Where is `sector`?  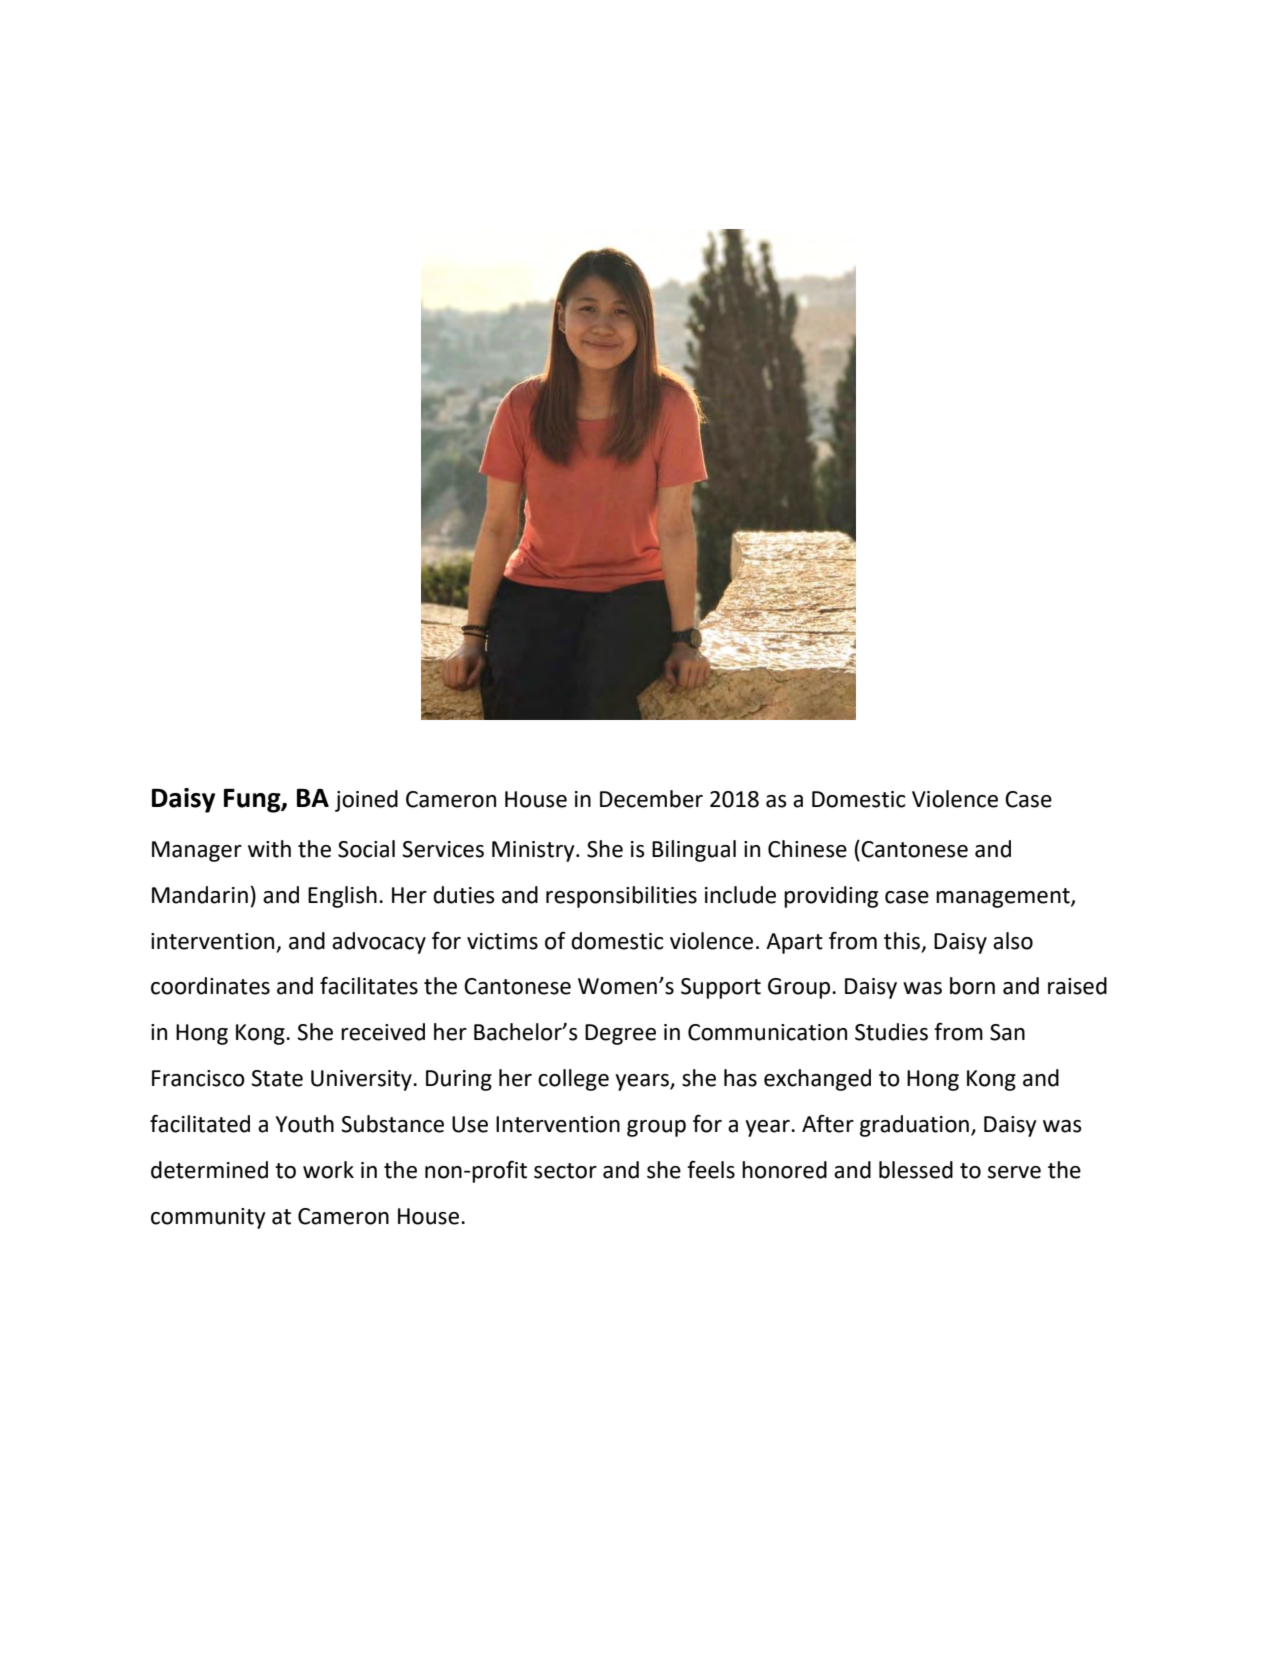 sector is located at coordinates (565, 1171).
